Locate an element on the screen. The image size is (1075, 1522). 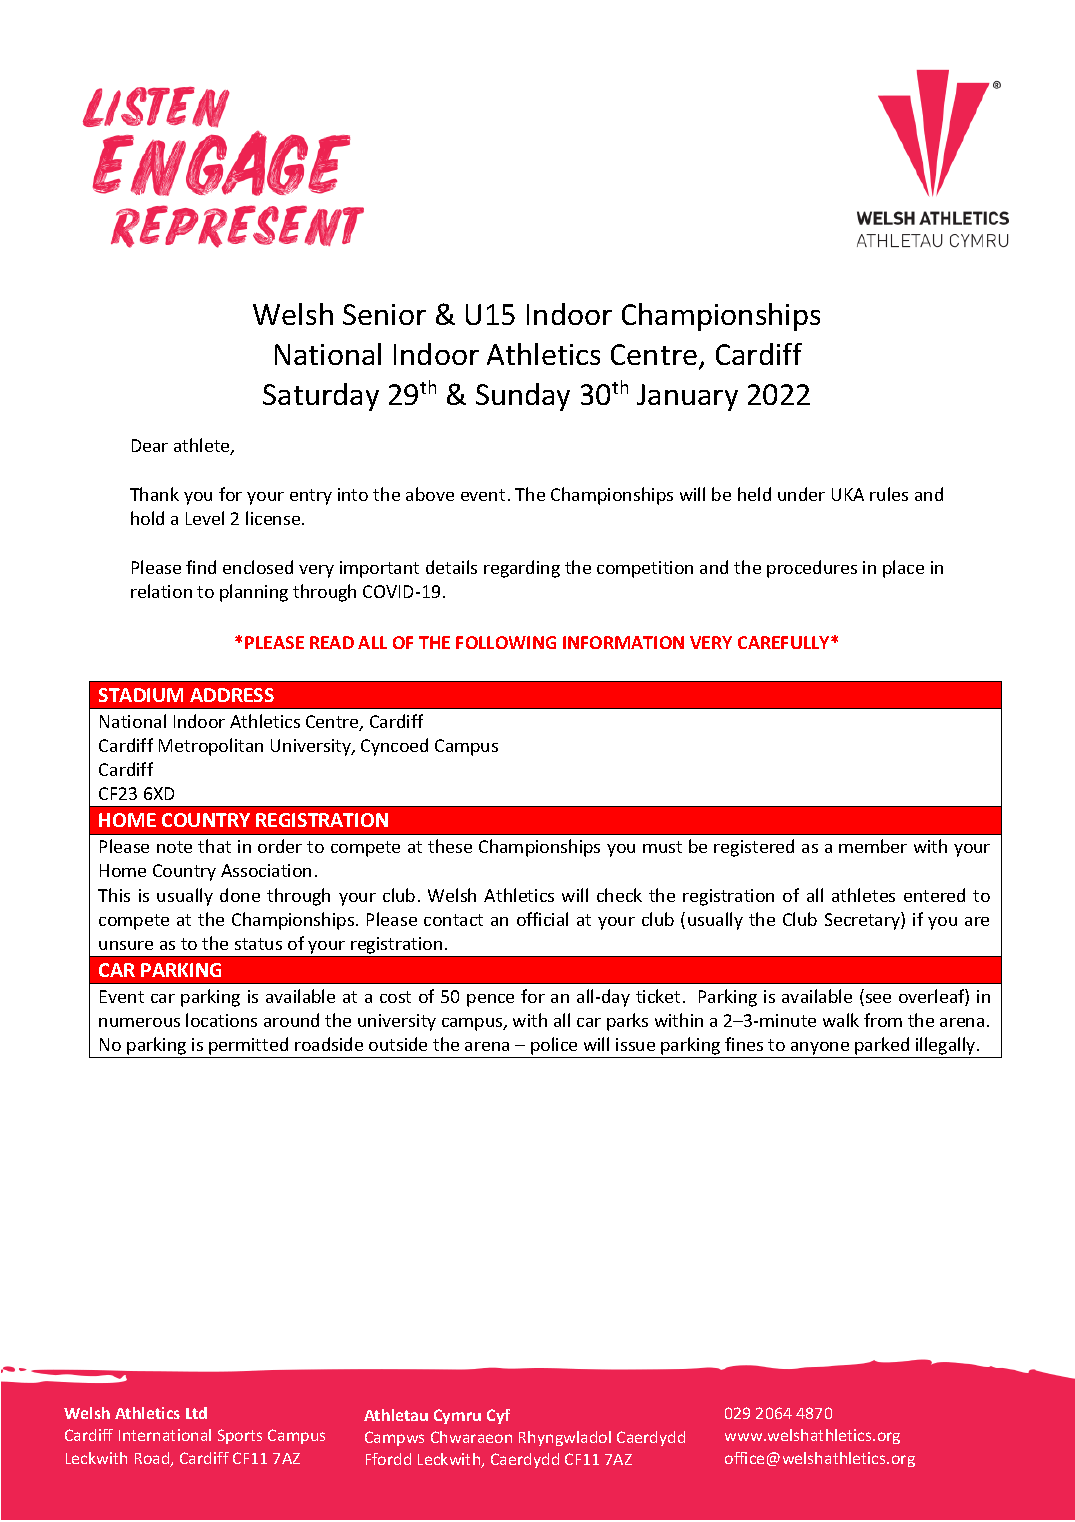
Ltd is located at coordinates (196, 1413).
